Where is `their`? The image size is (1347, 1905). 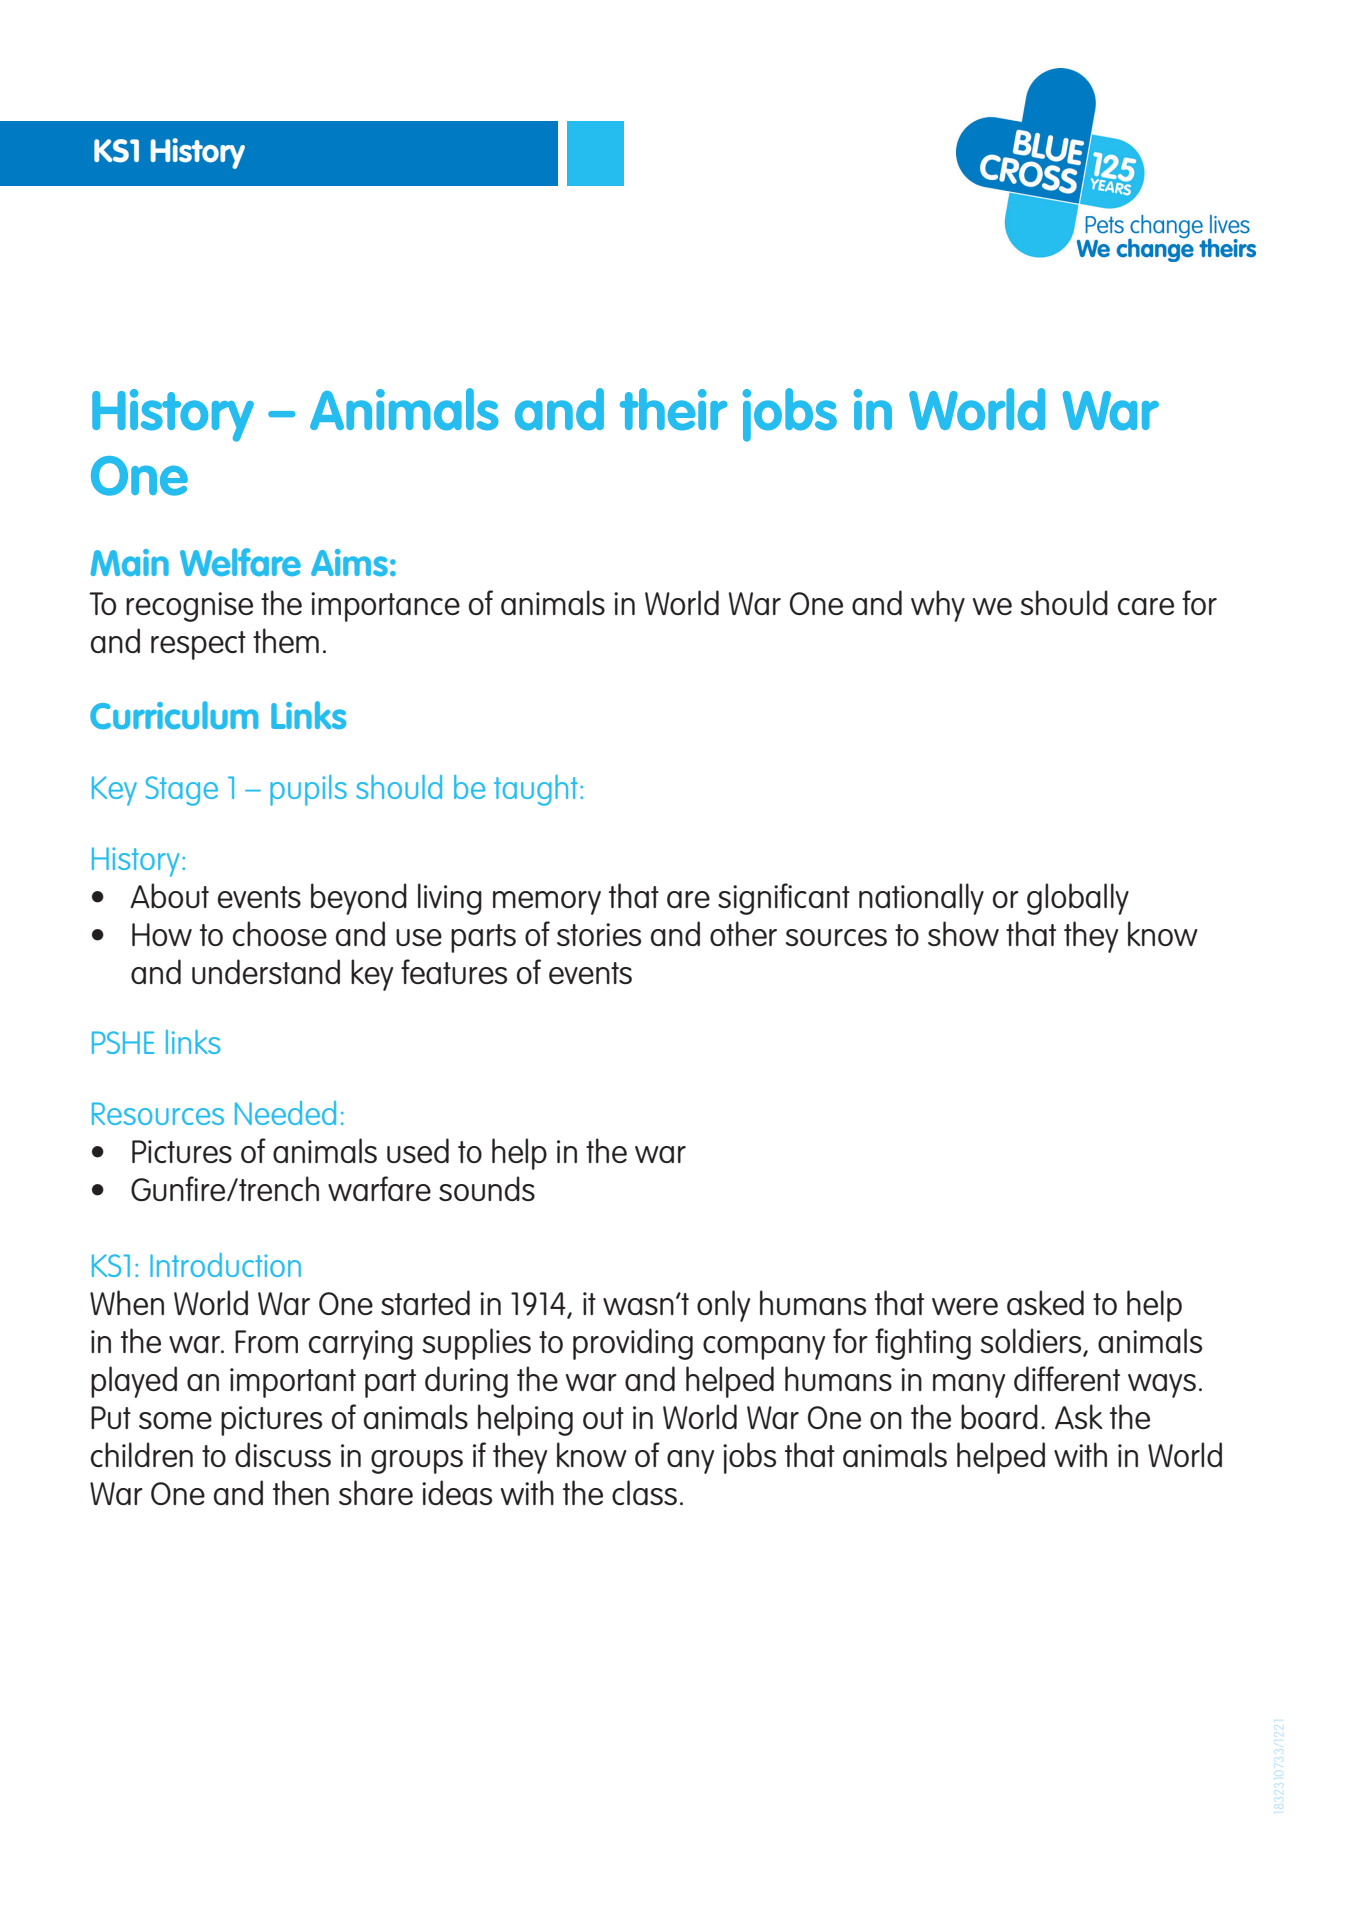
their is located at coordinates (674, 409).
